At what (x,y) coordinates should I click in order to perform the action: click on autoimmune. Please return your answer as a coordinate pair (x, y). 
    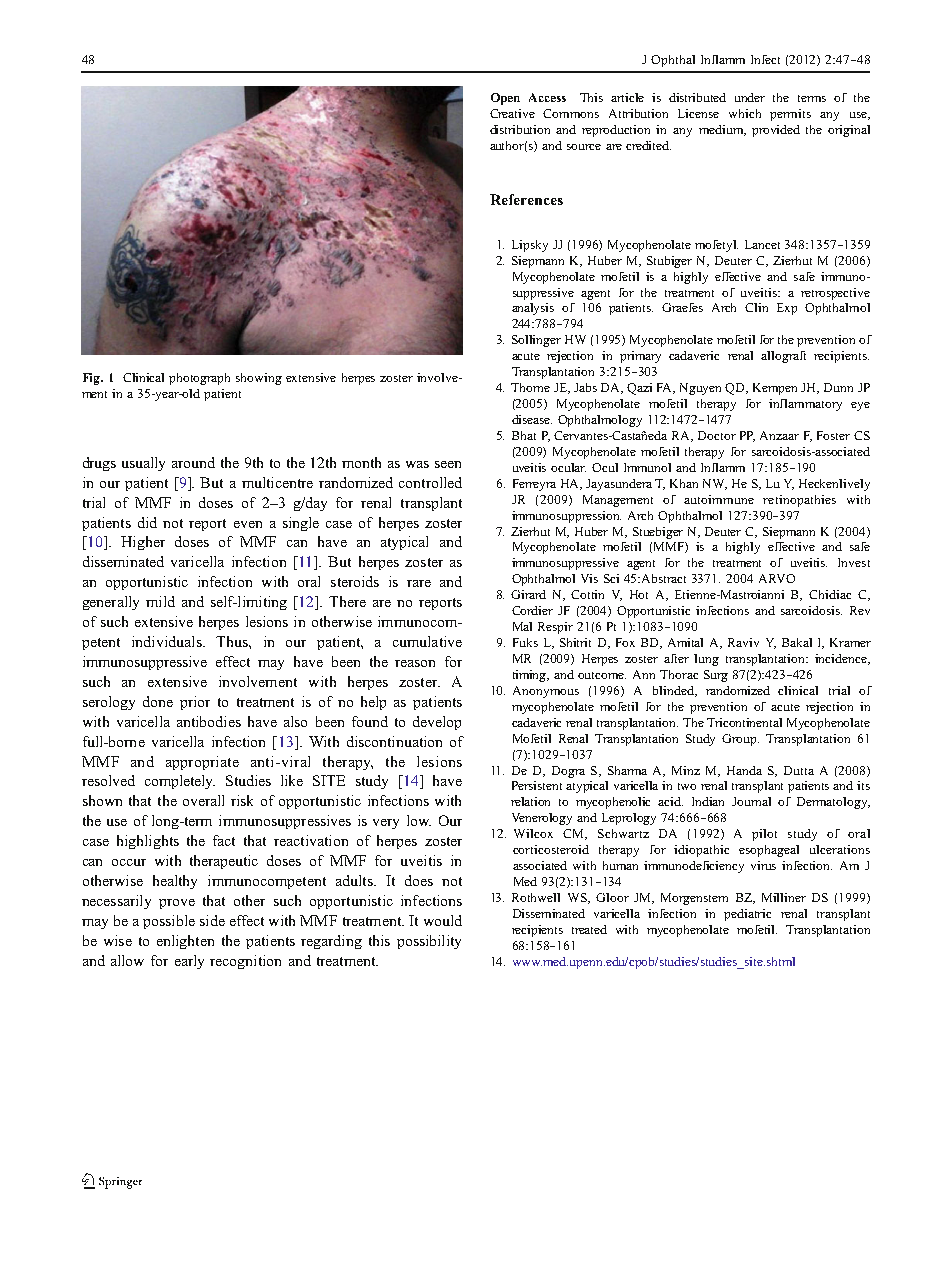
    Looking at the image, I should click on (719, 499).
